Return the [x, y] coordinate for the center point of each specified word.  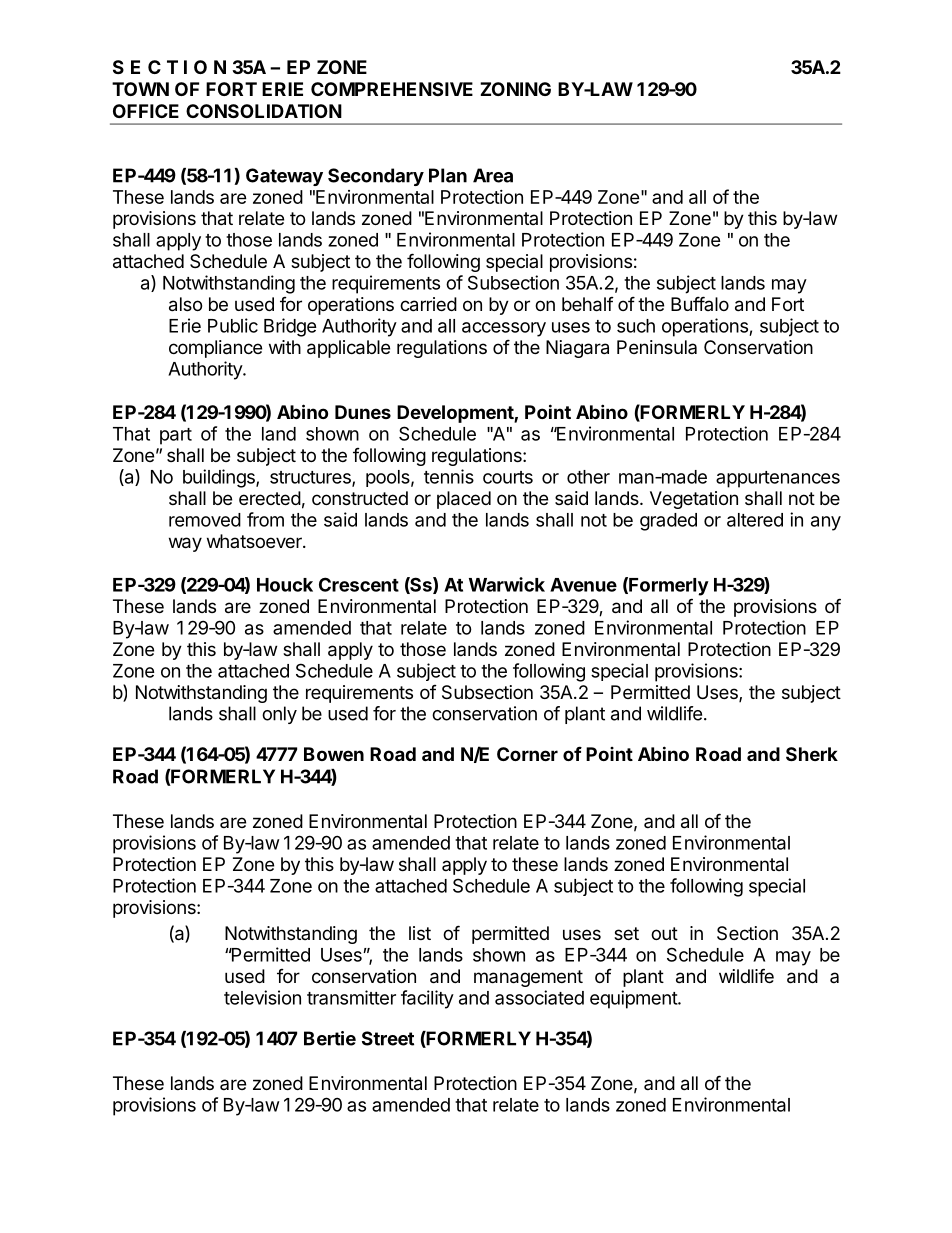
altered [755, 520]
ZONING [515, 89]
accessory [504, 329]
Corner [527, 754]
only [279, 715]
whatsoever [255, 541]
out [664, 933]
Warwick [507, 584]
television [262, 997]
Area [493, 175]
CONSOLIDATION [264, 111]
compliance [215, 349]
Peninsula [657, 347]
